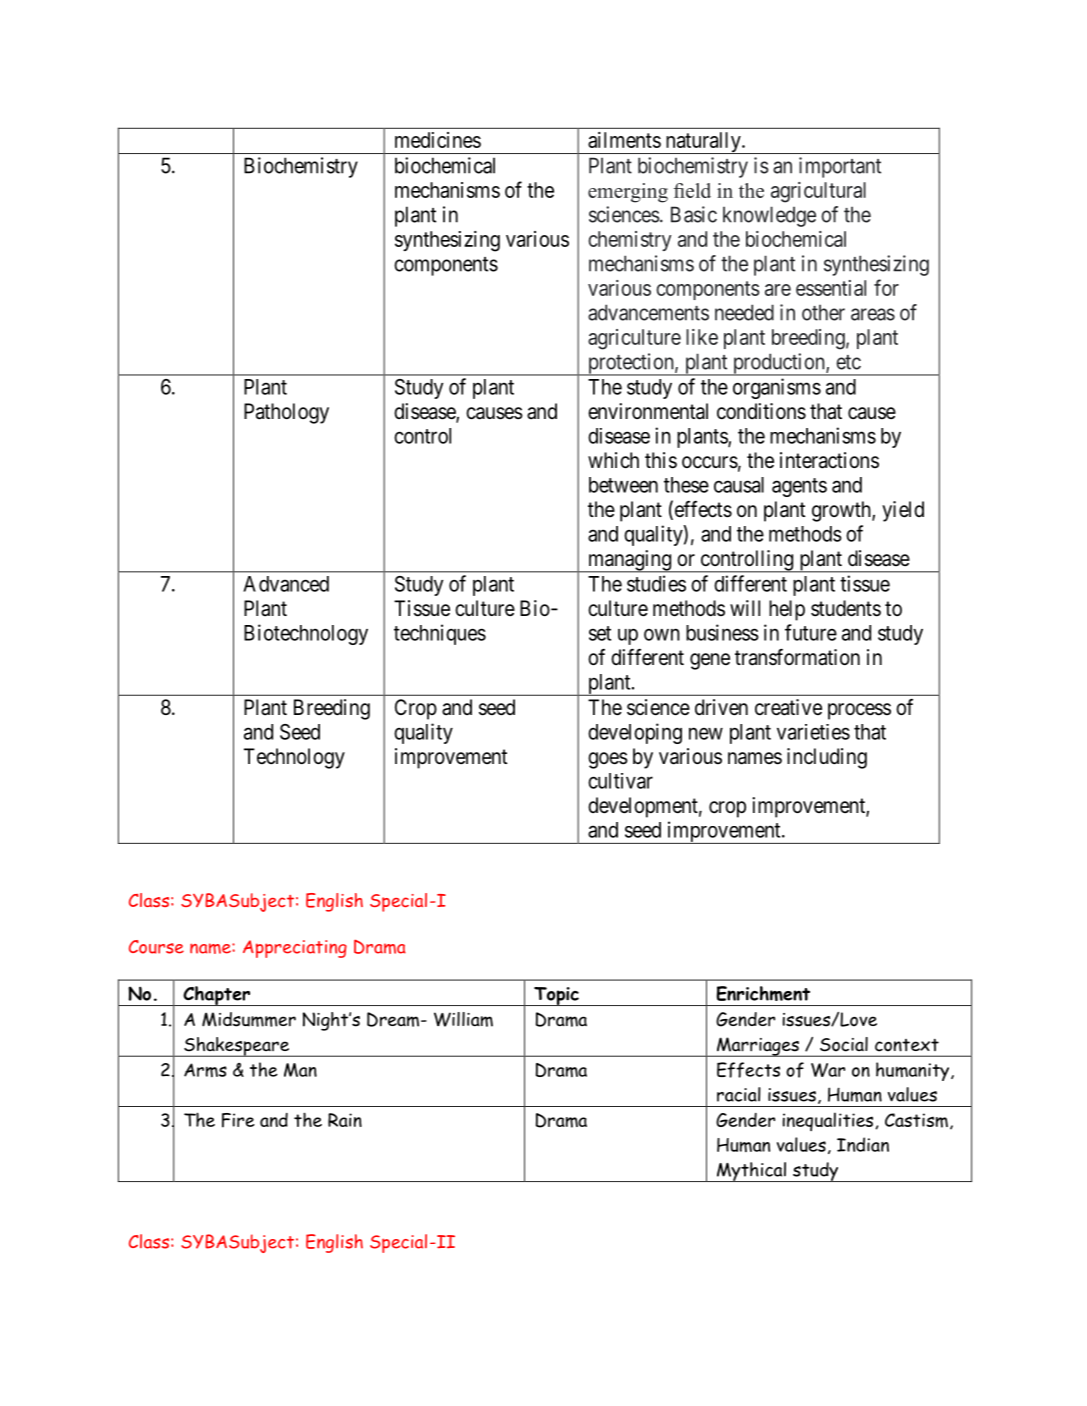  Describe the element at coordinates (629, 561) in the document. I see `managing` at that location.
